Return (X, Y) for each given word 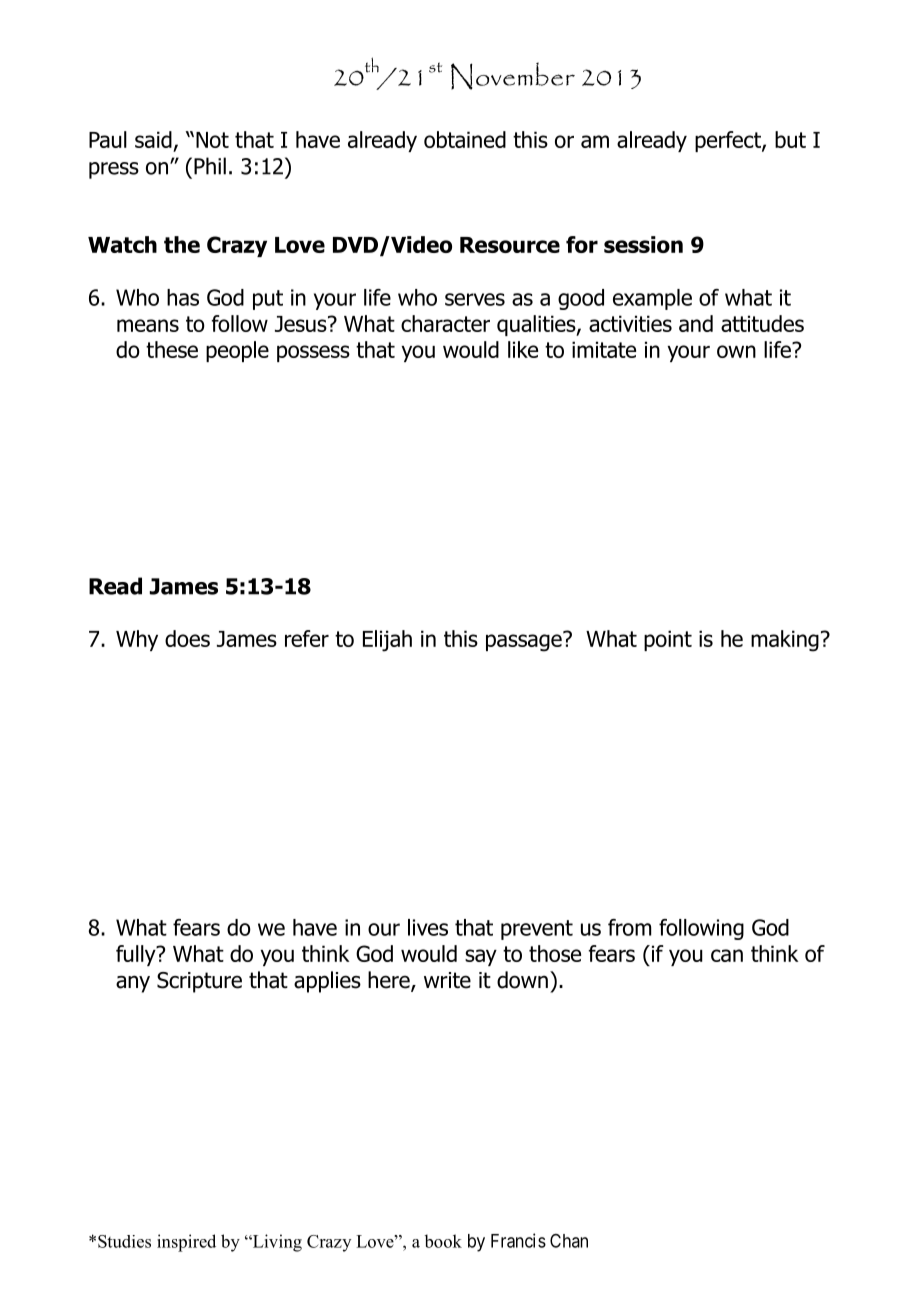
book (443, 1241)
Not (212, 140)
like (523, 349)
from (629, 927)
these (172, 349)
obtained (465, 139)
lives (428, 927)
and (696, 323)
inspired (186, 1243)
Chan (569, 1241)
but (790, 139)
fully (137, 955)
